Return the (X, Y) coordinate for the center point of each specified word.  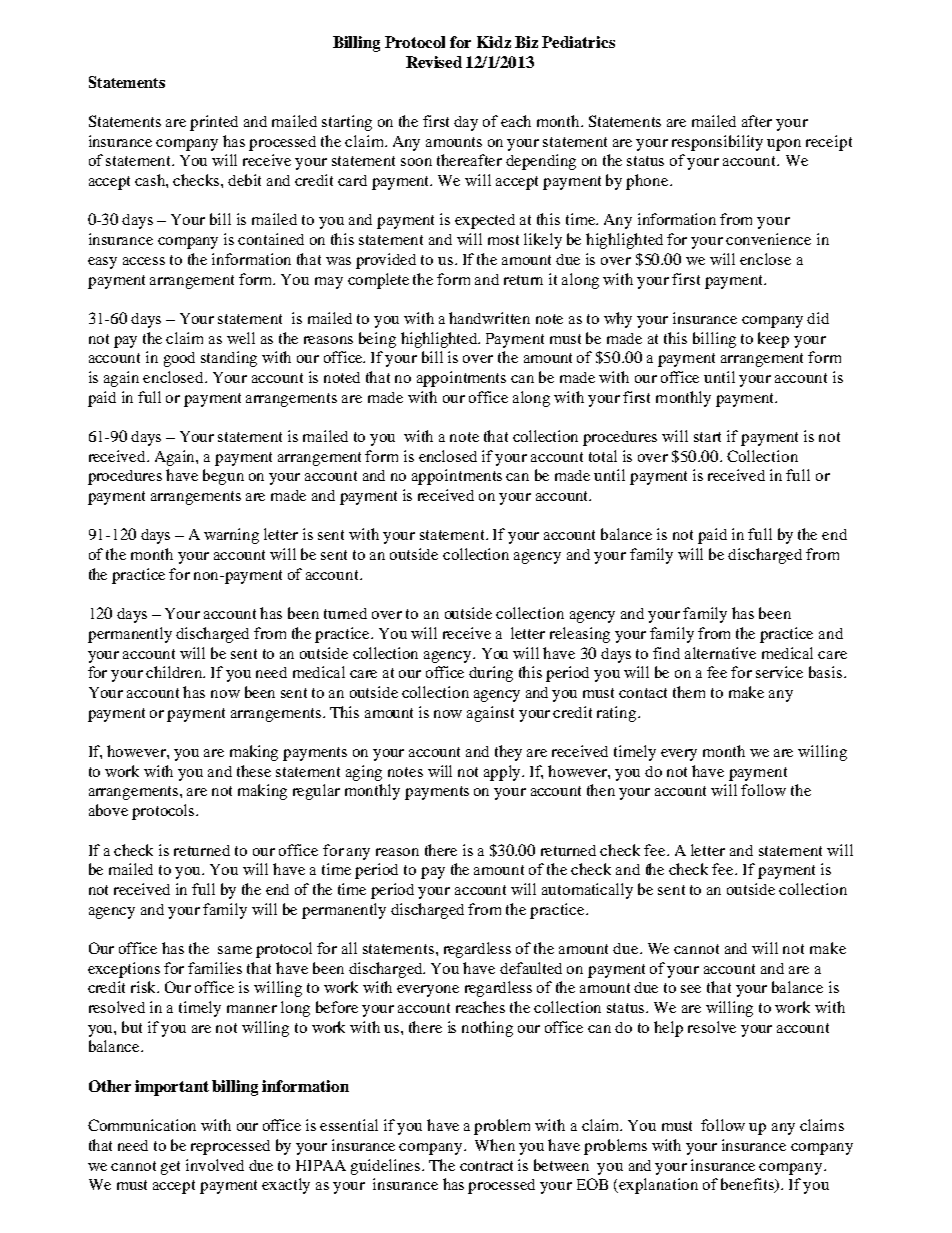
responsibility (717, 143)
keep (773, 340)
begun (223, 477)
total (603, 456)
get (170, 1168)
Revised (434, 62)
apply (504, 773)
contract (486, 1166)
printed (214, 123)
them (689, 692)
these (254, 771)
